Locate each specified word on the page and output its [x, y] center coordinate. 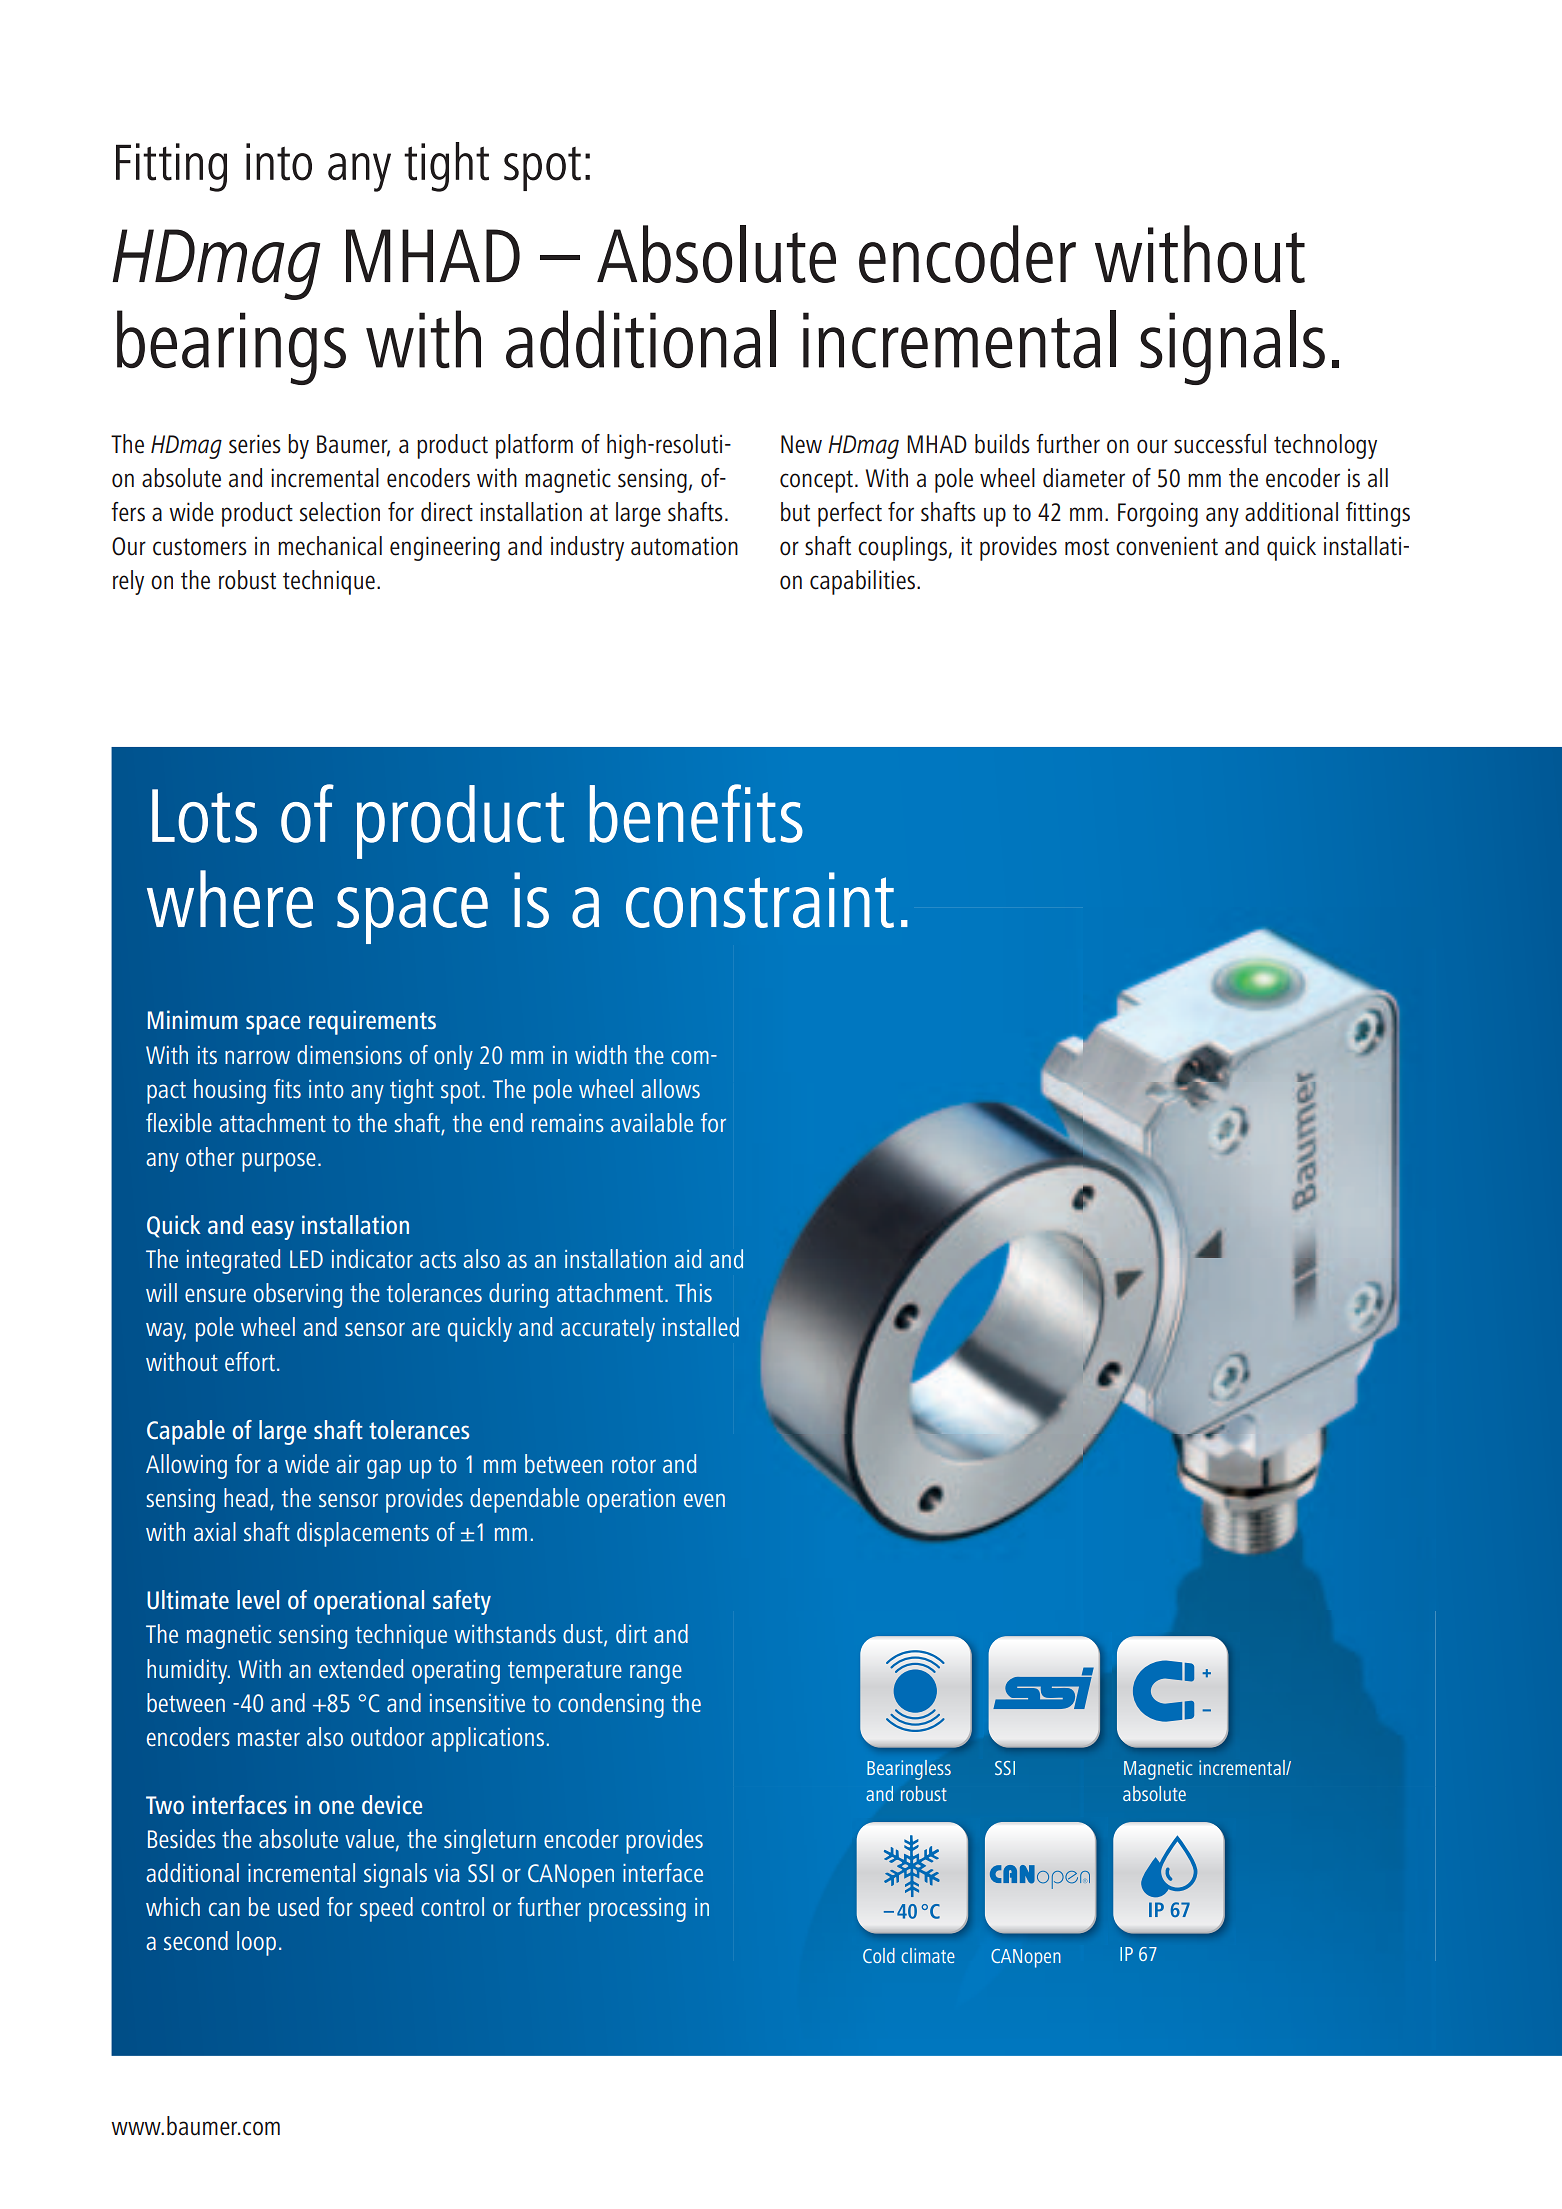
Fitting [171, 167]
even [704, 1500]
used [298, 1907]
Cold [879, 1955]
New [801, 444]
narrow [257, 1057]
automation [684, 546]
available [652, 1122]
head [246, 1497]
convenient [1167, 546]
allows [671, 1088]
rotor [634, 1465]
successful [1220, 444]
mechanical [330, 546]
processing [637, 1910]
